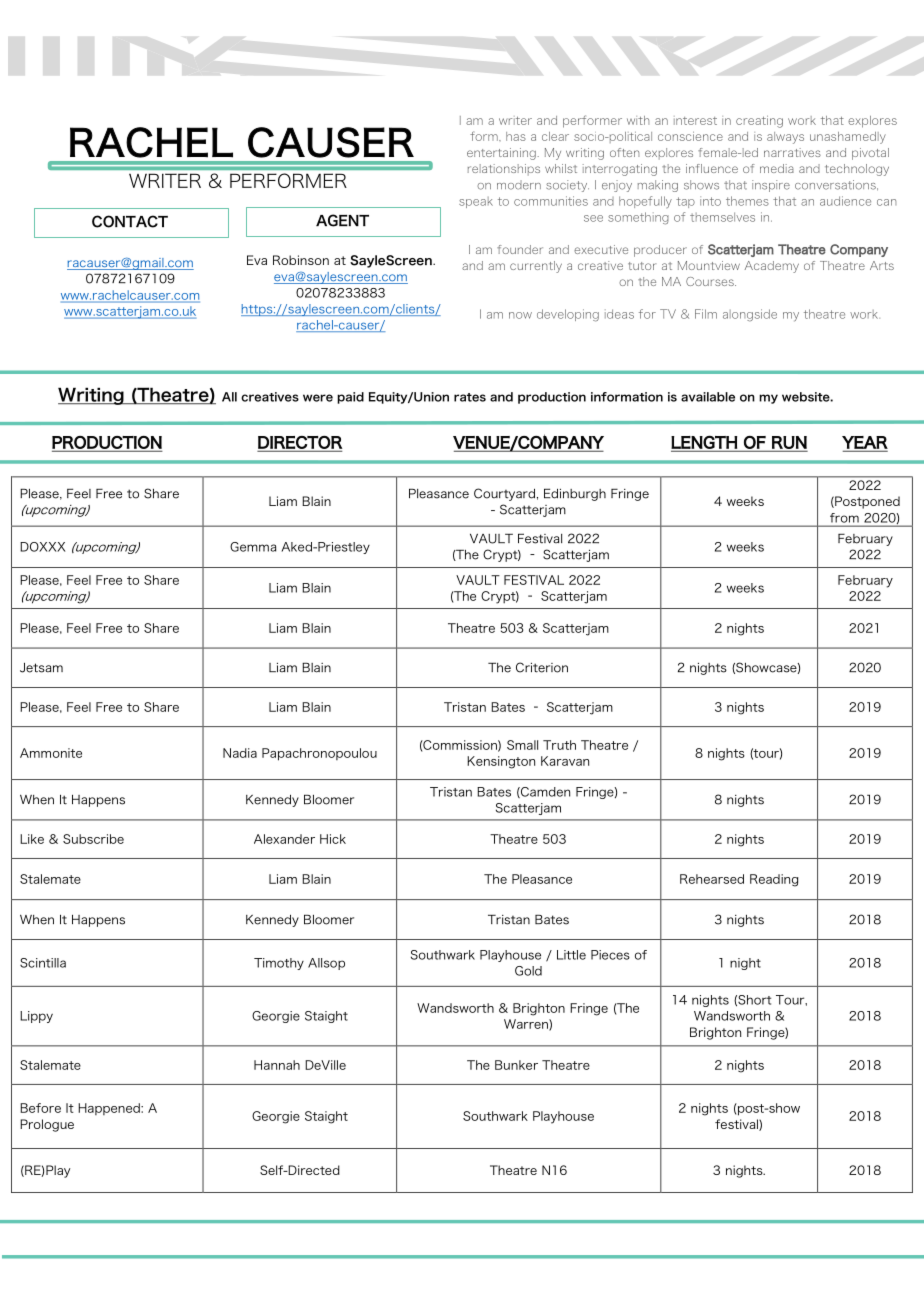 The width and height of the image is (924, 1308). What do you see at coordinates (40, 1108) in the image?
I see `Before` at bounding box center [40, 1108].
